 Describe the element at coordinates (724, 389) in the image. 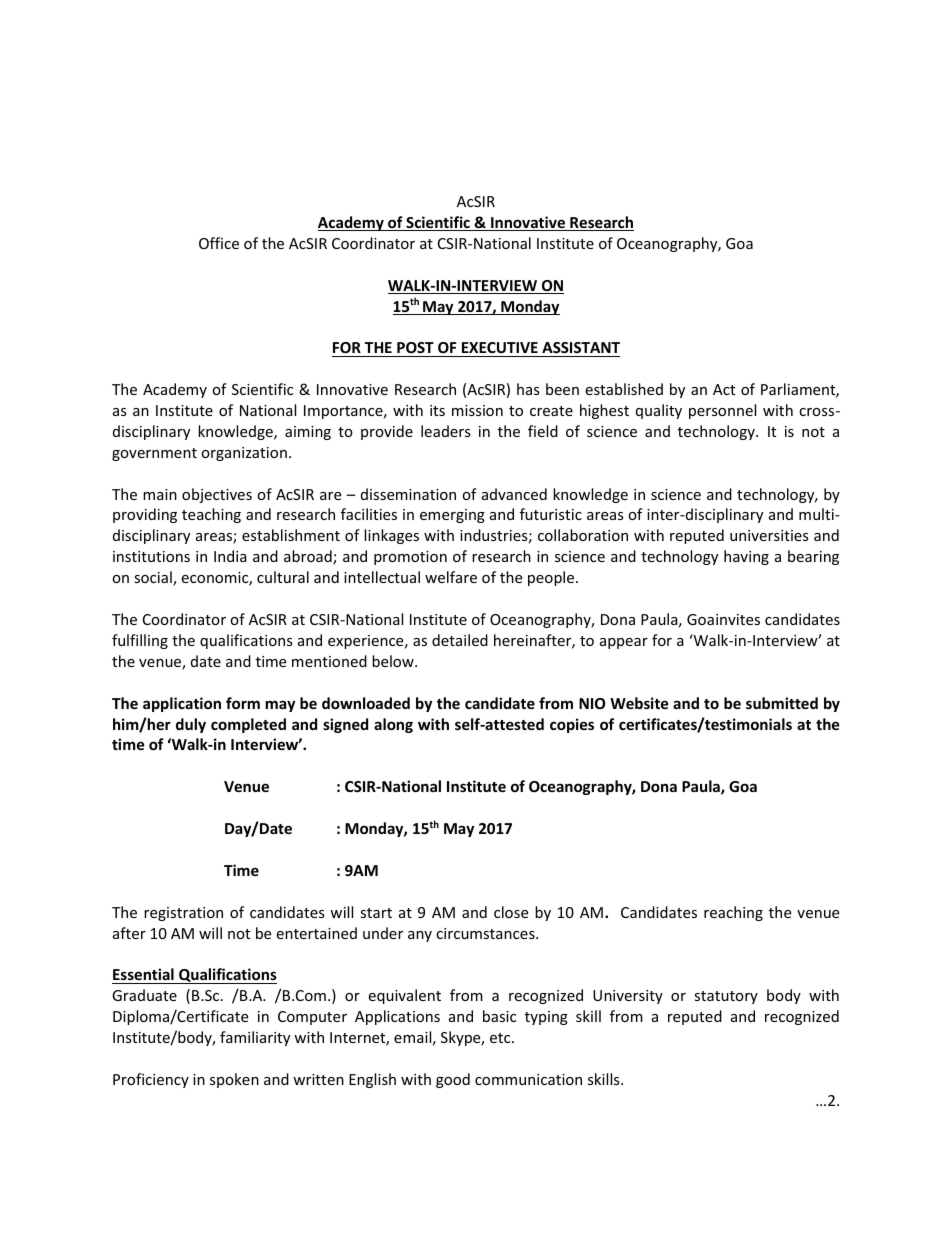

I see `Act` at that location.
